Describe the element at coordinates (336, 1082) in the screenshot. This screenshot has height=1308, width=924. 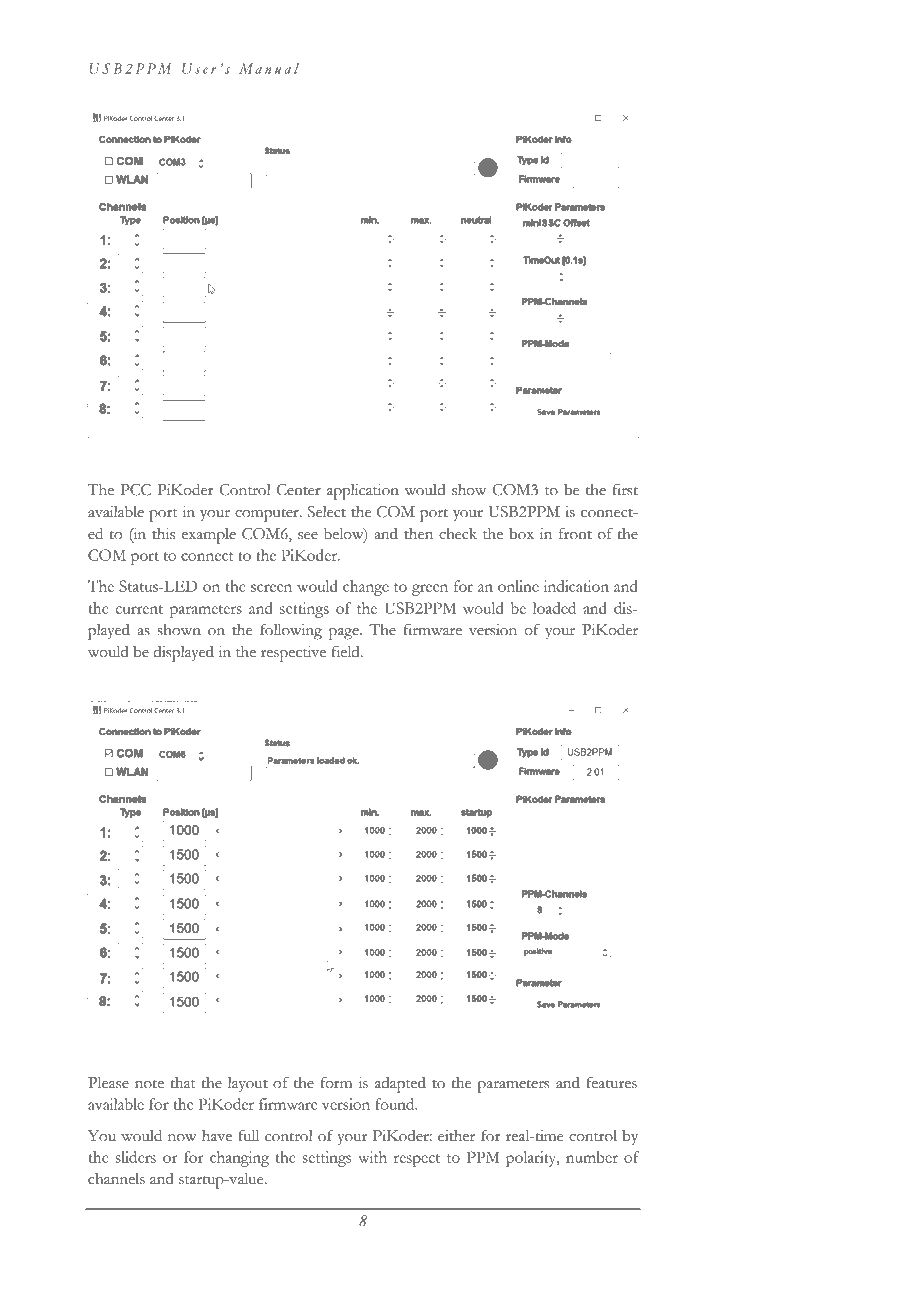
I see `form` at that location.
